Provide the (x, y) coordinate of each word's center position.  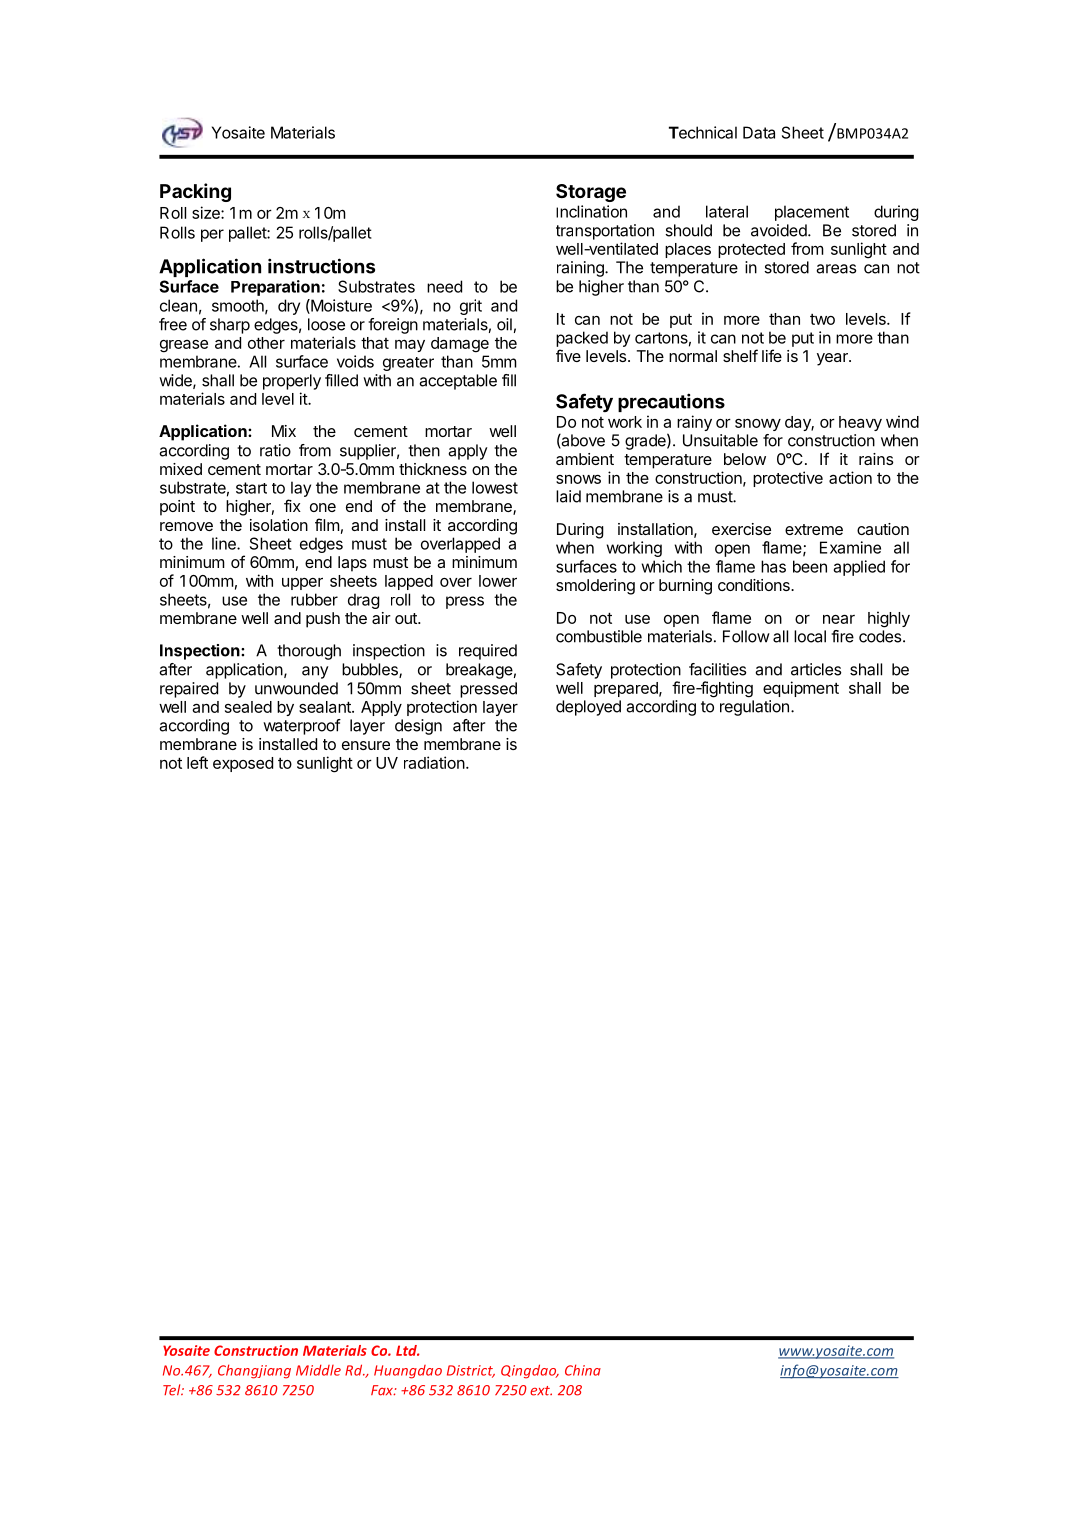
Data (759, 132)
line (225, 543)
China (583, 1370)
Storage (591, 193)
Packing (195, 192)
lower (498, 581)
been (810, 566)
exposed (243, 764)
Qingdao (530, 1371)
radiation (434, 762)
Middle (318, 1370)
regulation (754, 708)
